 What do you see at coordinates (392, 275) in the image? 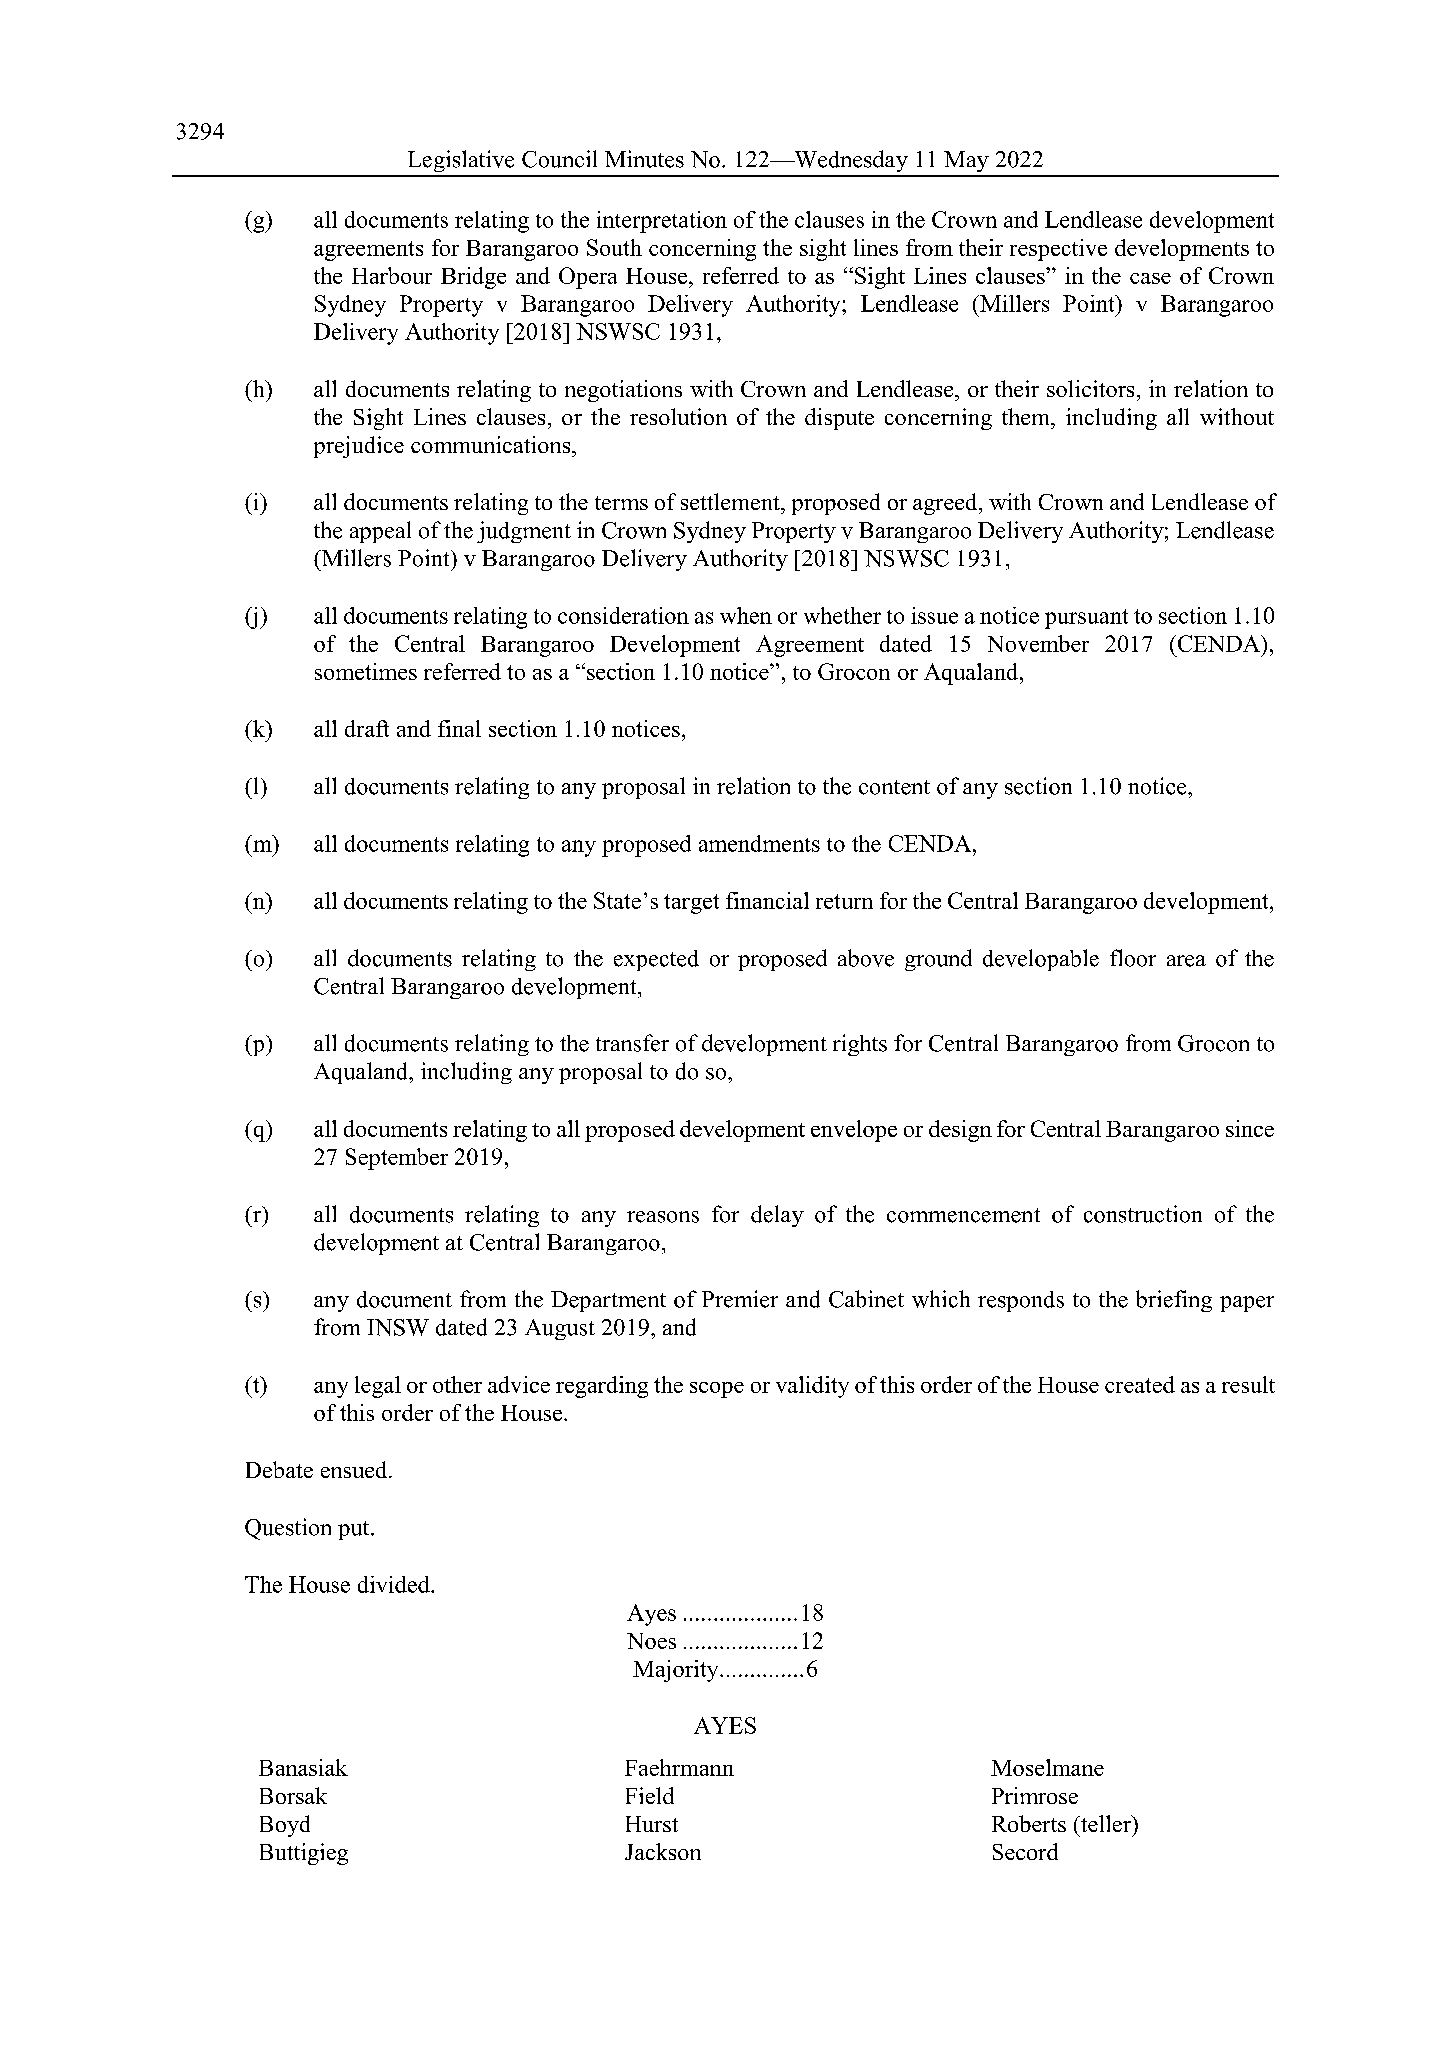
I see `Harbour` at bounding box center [392, 275].
